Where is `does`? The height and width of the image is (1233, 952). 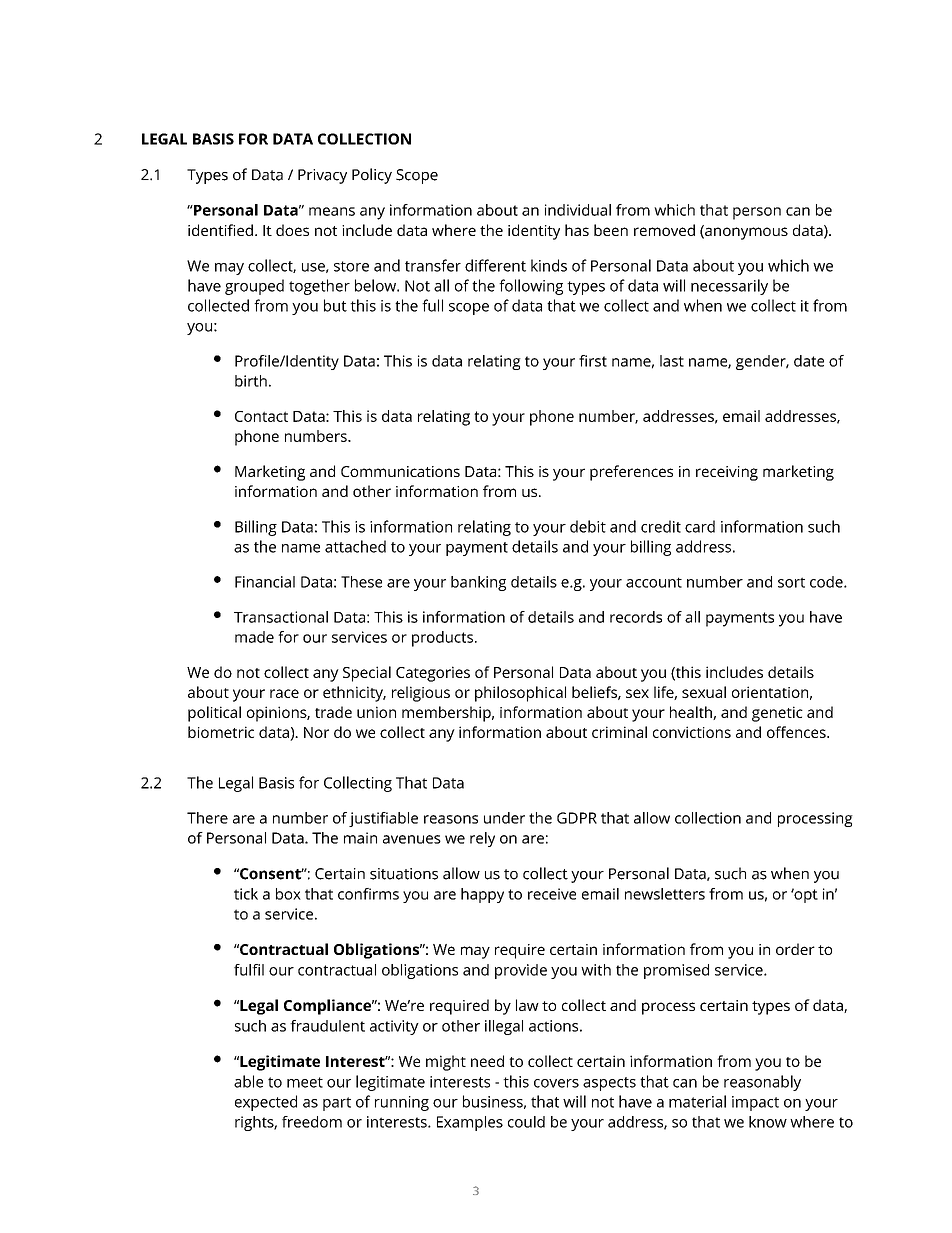 does is located at coordinates (292, 230).
